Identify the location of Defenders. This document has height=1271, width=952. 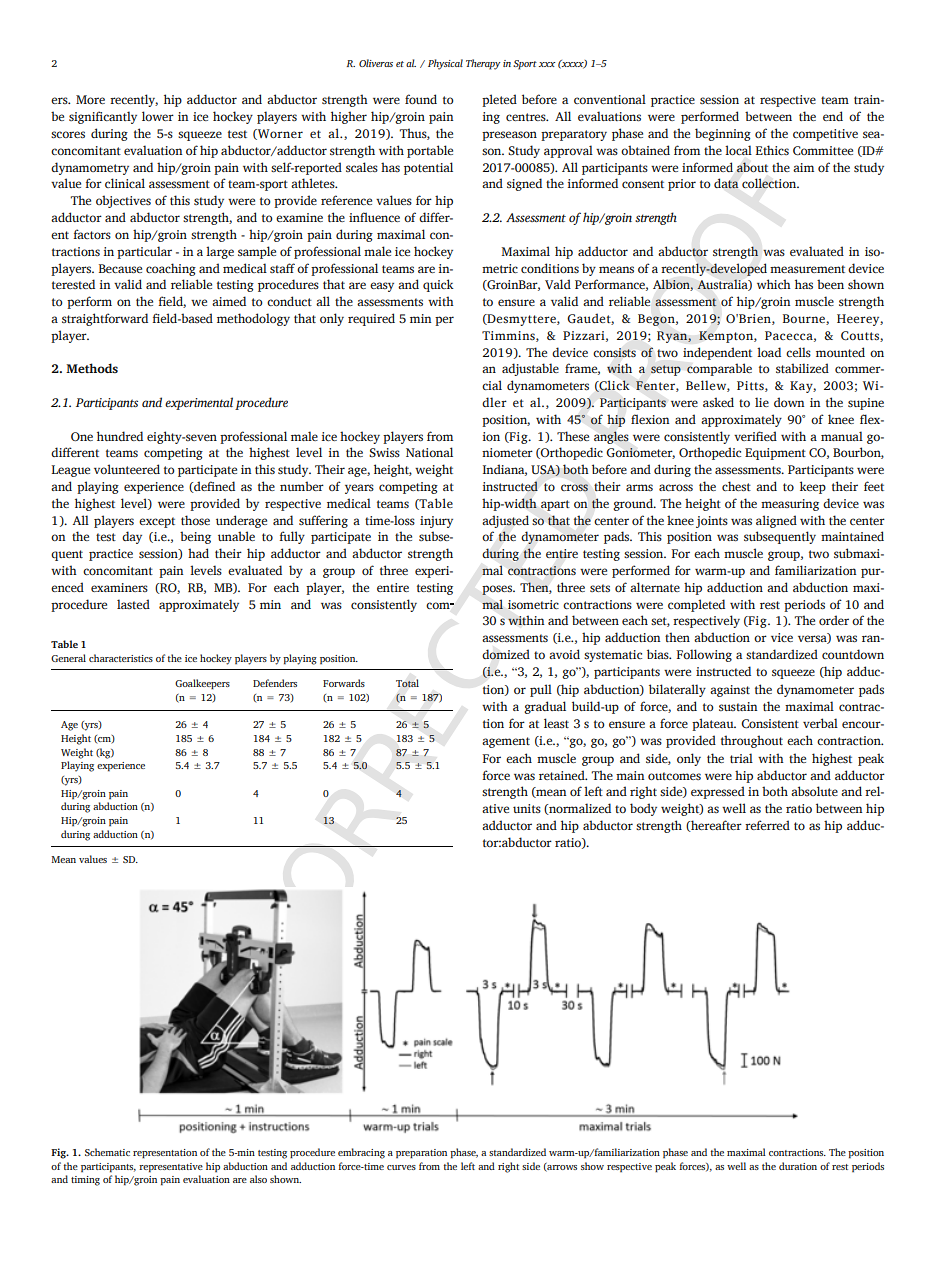
(275, 683).
